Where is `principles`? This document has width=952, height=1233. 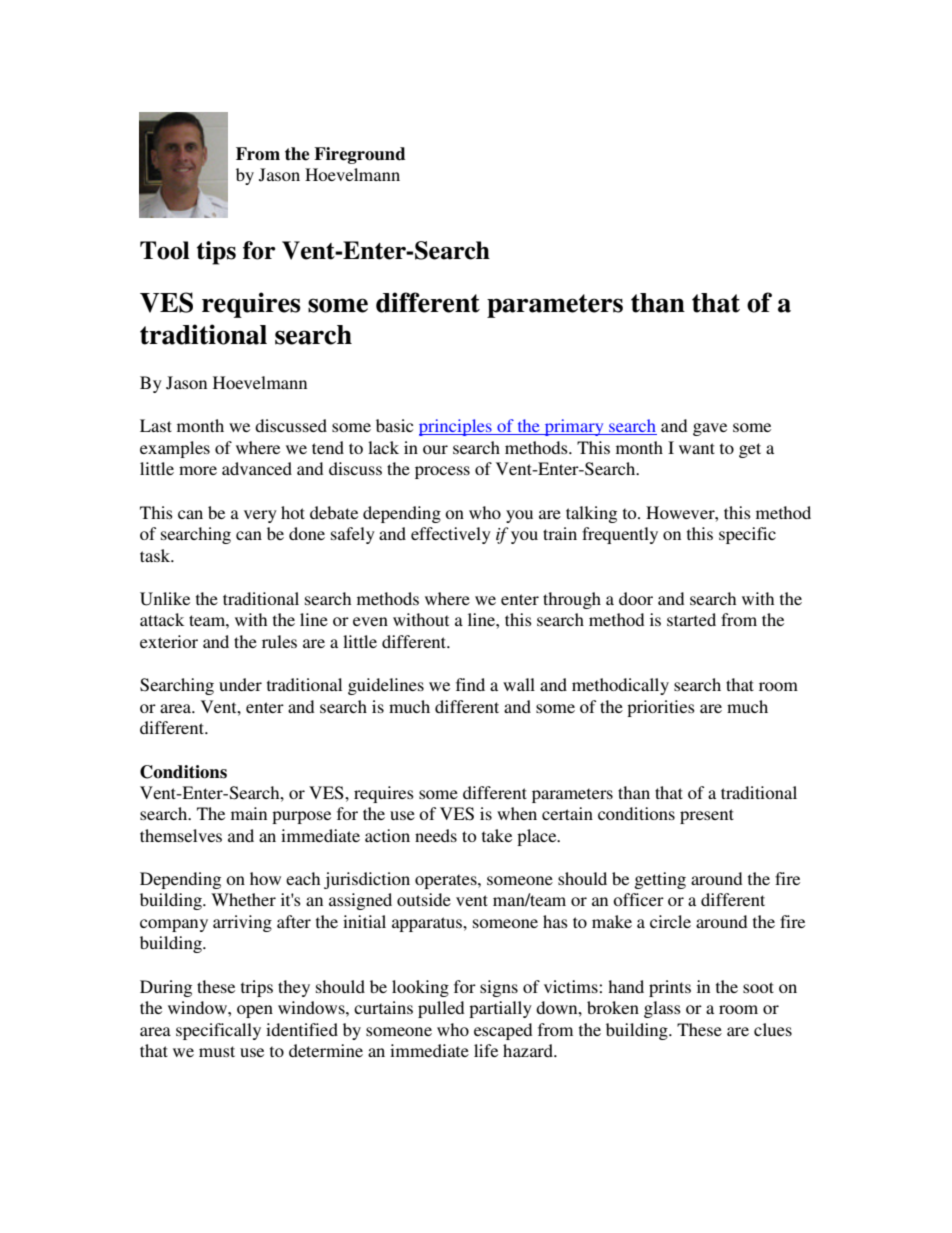
principles is located at coordinates (456, 427).
